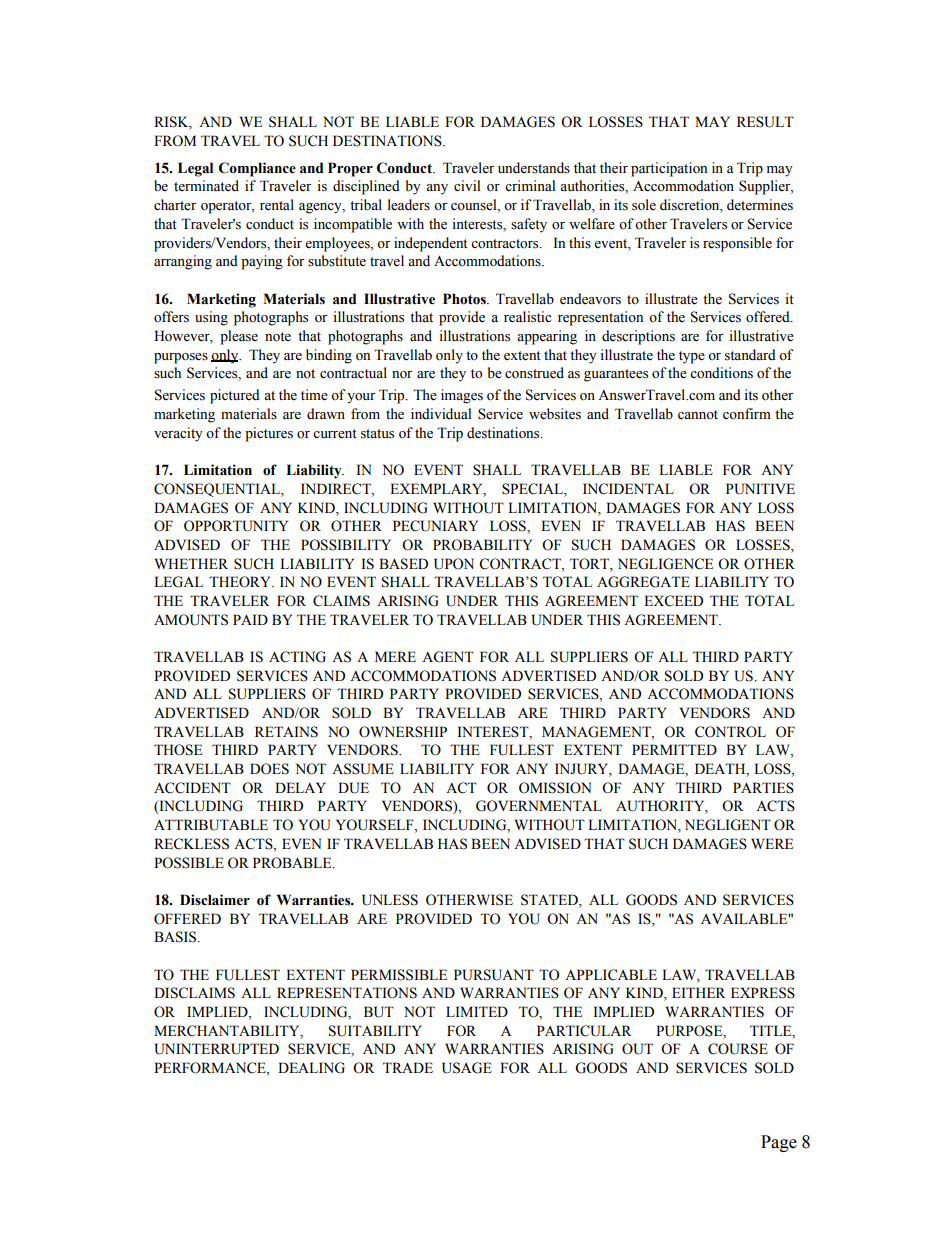  I want to click on USAGE, so click(467, 1068).
